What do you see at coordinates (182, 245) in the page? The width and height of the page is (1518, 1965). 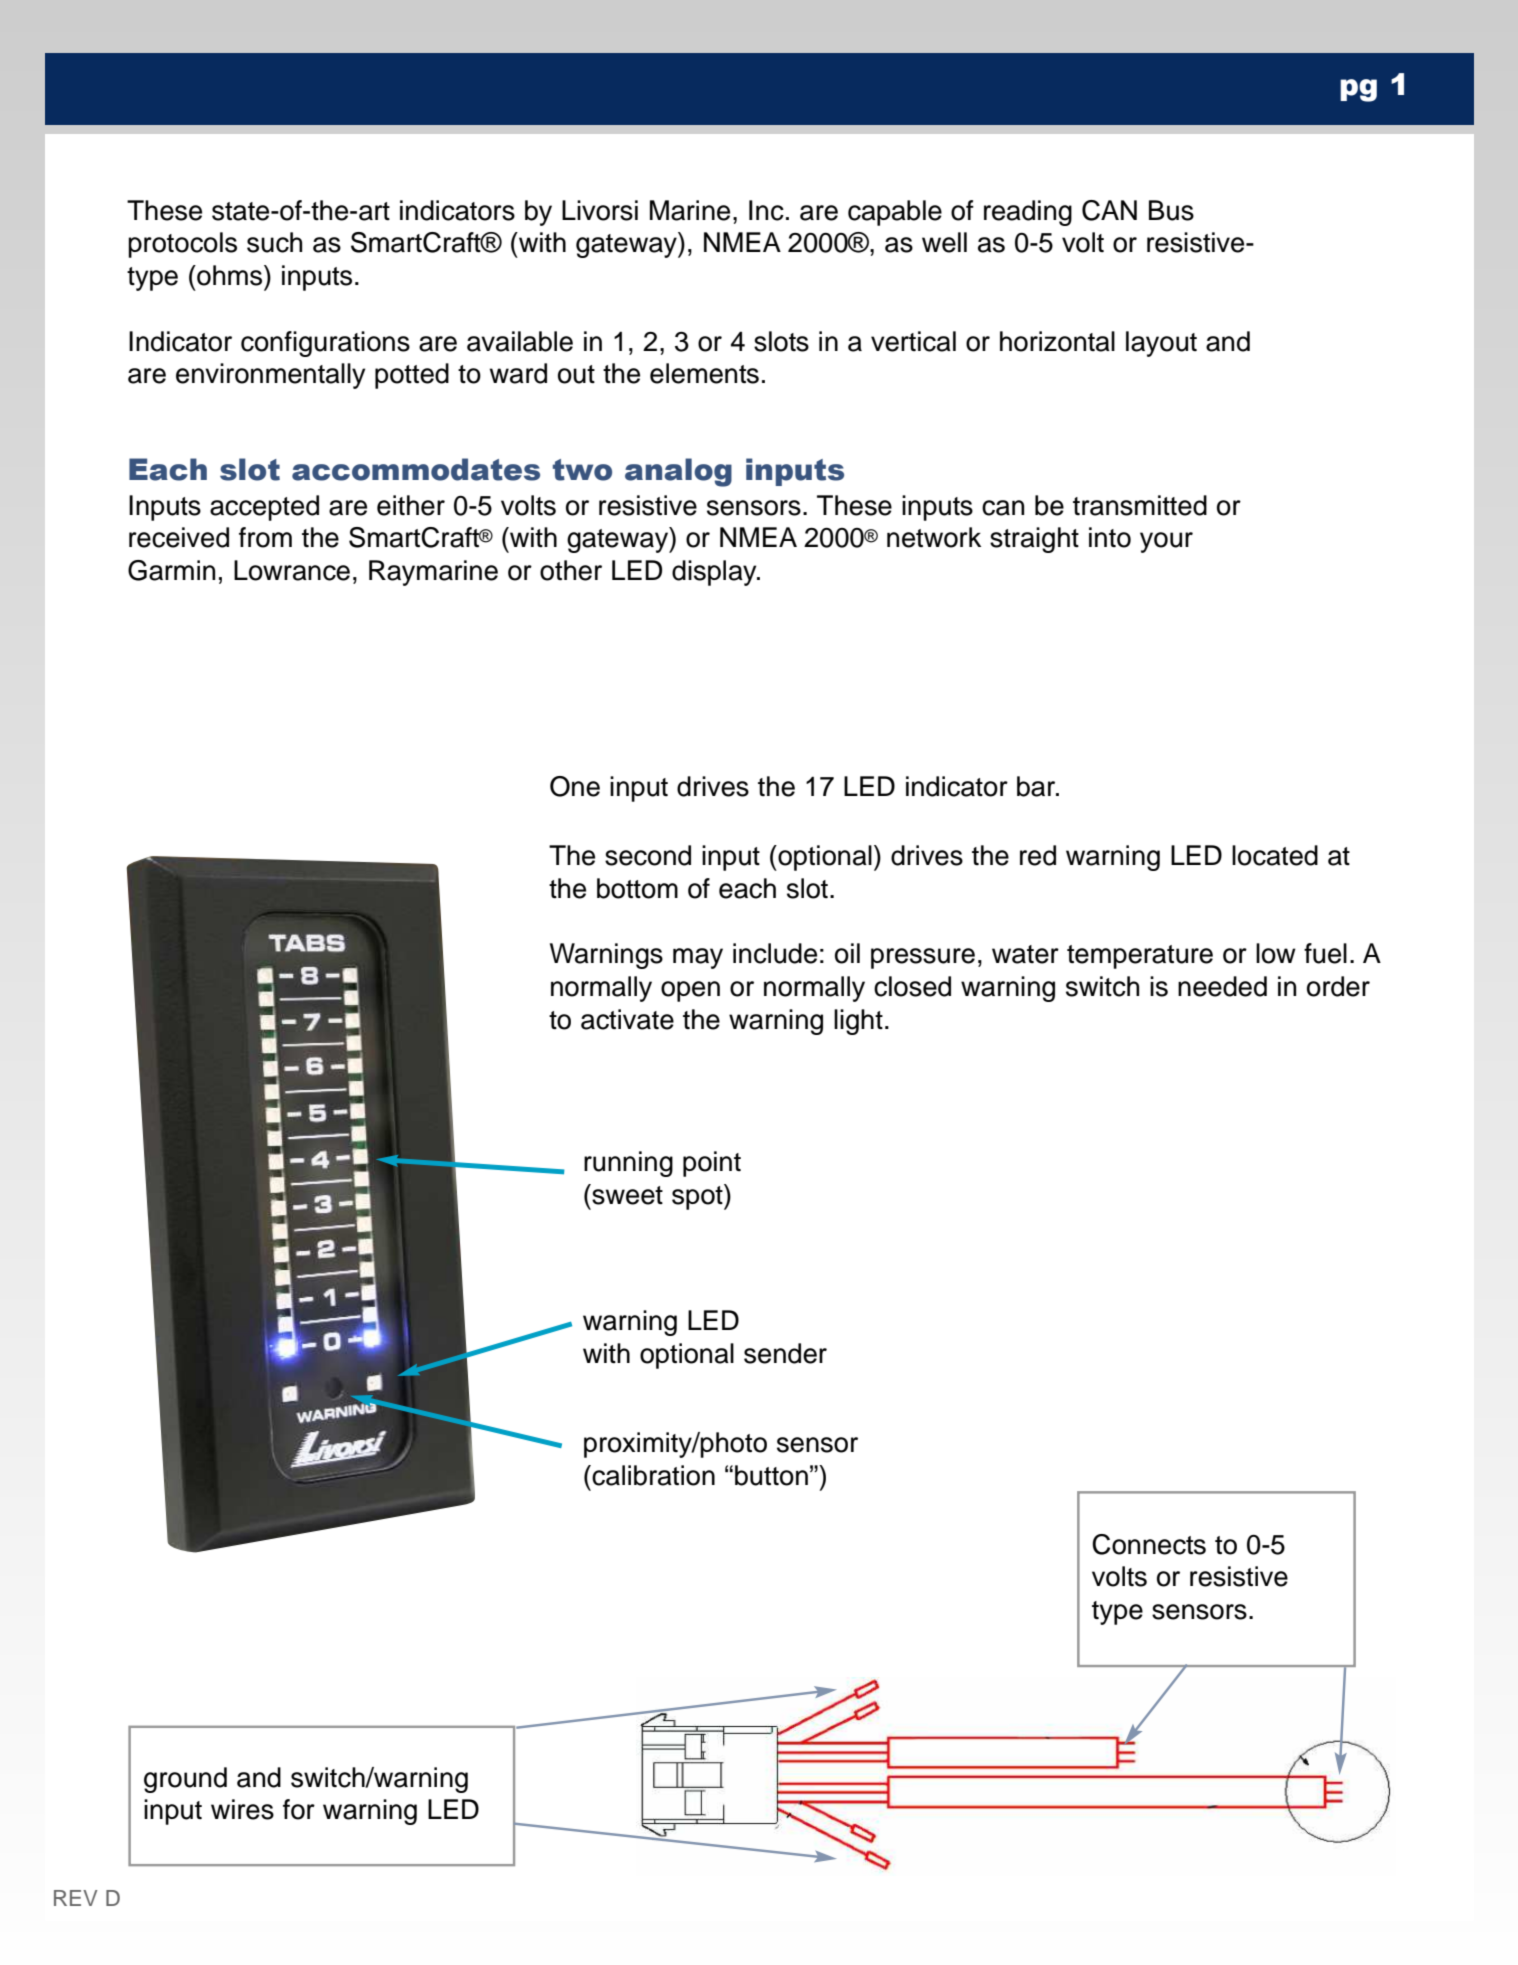 I see `protocols` at bounding box center [182, 245].
